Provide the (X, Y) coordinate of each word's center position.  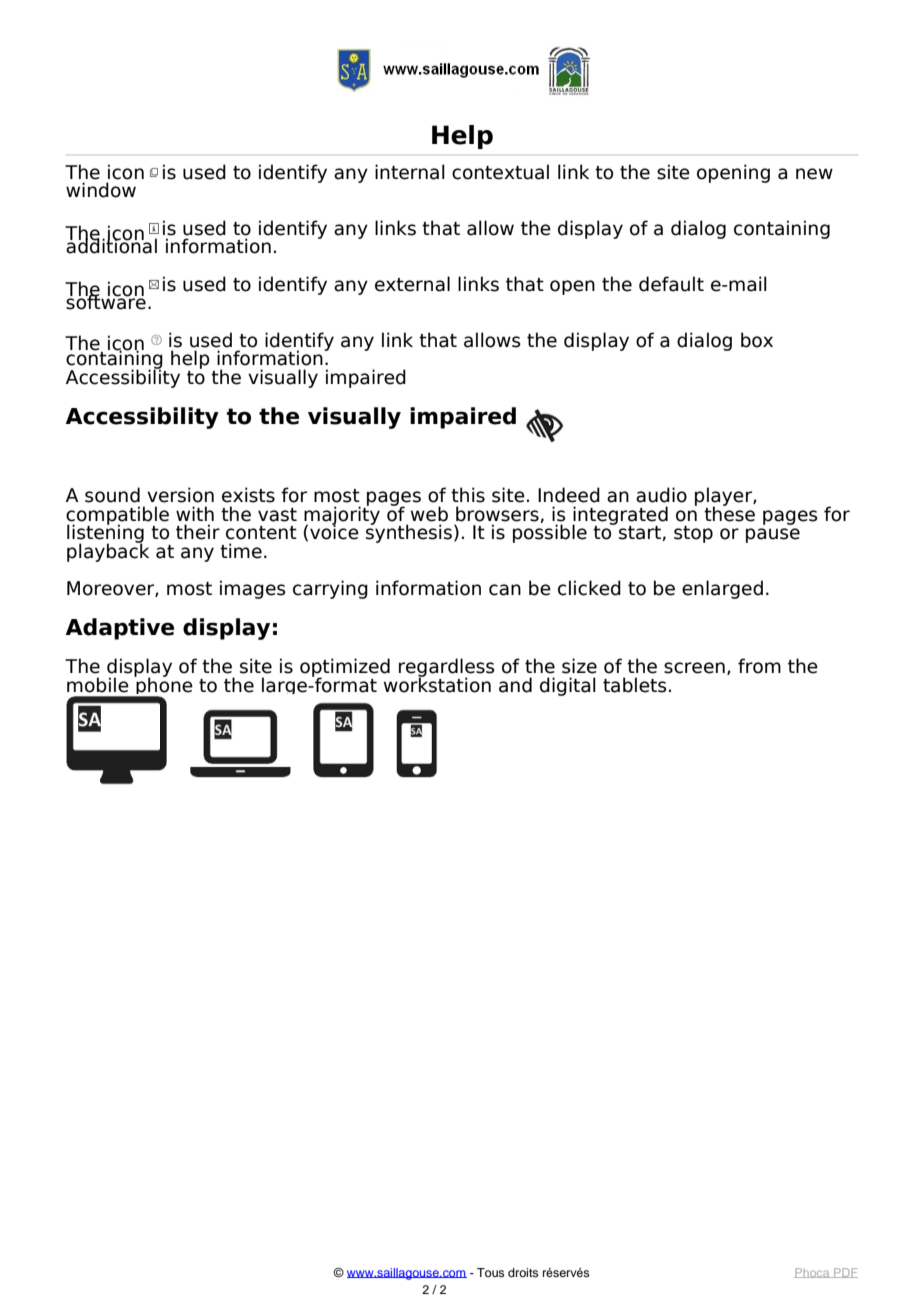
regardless (447, 668)
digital (568, 686)
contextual (500, 172)
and (515, 685)
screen (694, 668)
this (468, 495)
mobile (98, 685)
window (101, 190)
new (814, 174)
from (759, 666)
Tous (490, 1272)
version (180, 495)
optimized (345, 668)
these (729, 513)
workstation (437, 684)
